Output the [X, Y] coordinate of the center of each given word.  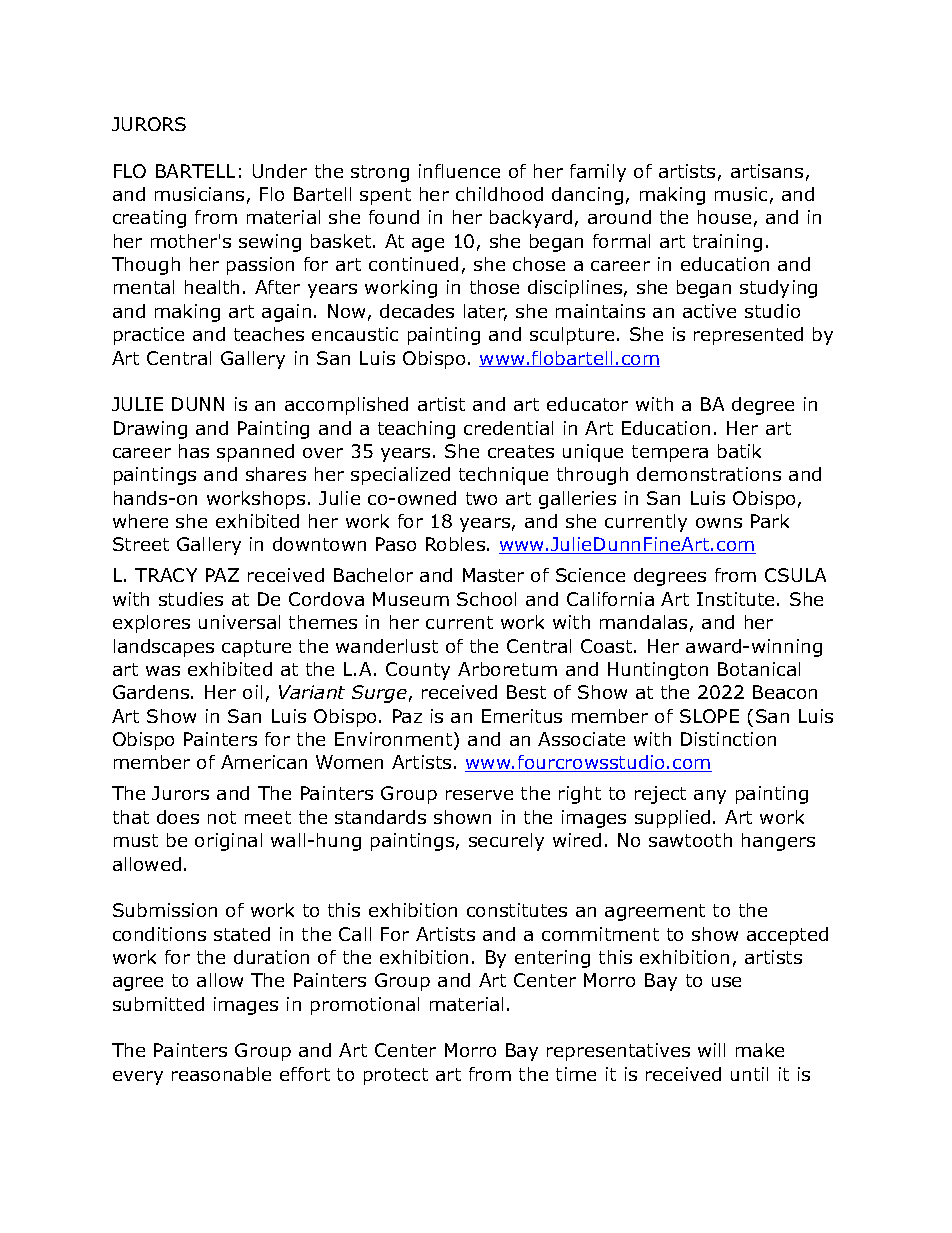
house [724, 217]
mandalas [643, 622]
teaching [416, 430]
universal [239, 622]
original [228, 842]
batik [739, 451]
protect [396, 1076]
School [486, 599]
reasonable [221, 1074]
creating [149, 219]
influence [459, 171]
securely [506, 842]
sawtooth [690, 840]
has [194, 451]
